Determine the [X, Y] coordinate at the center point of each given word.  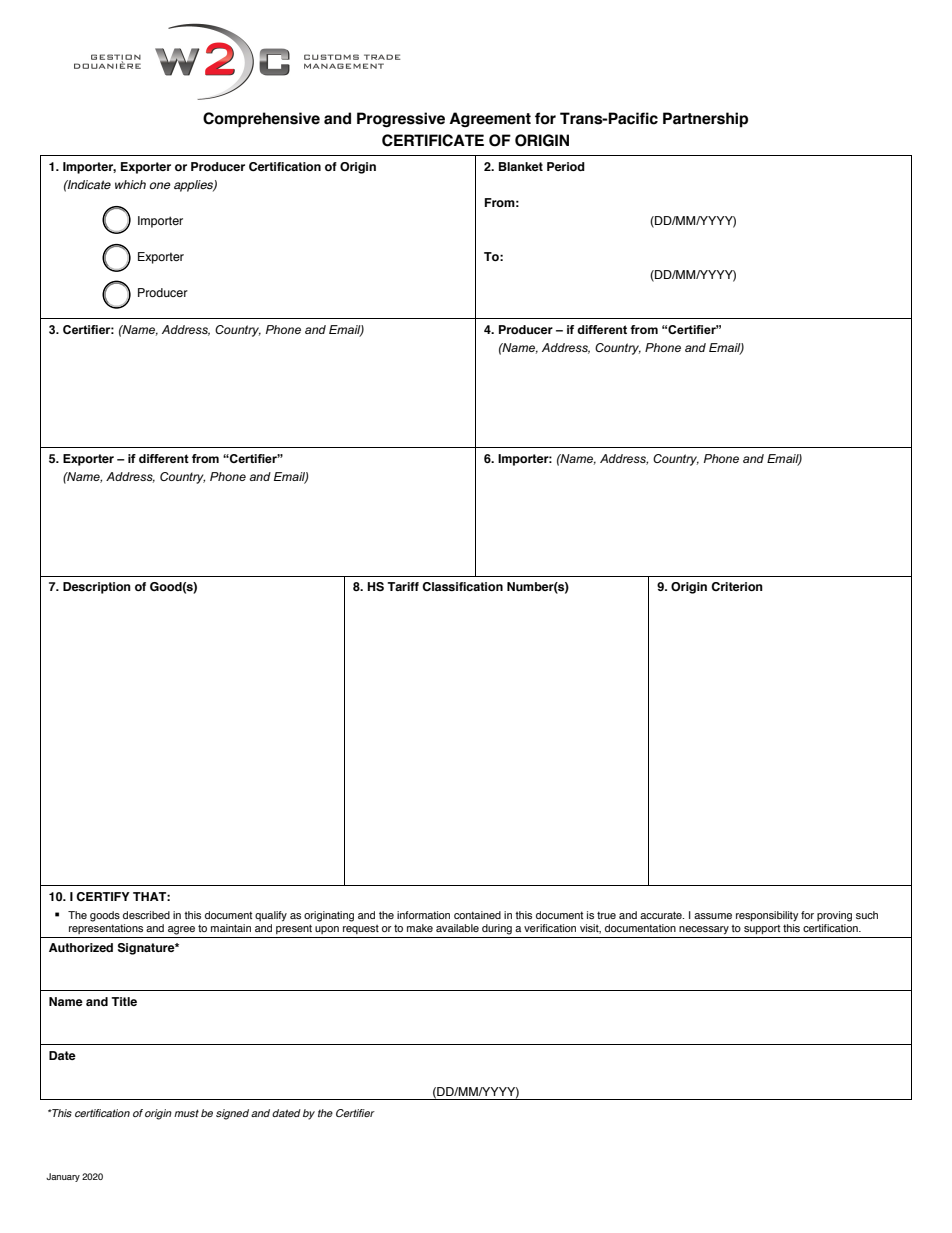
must [186, 1113]
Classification [462, 586]
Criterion [737, 586]
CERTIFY [103, 896]
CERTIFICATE [433, 140]
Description [97, 588]
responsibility [767, 916]
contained [477, 915]
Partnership [705, 120]
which [130, 184]
